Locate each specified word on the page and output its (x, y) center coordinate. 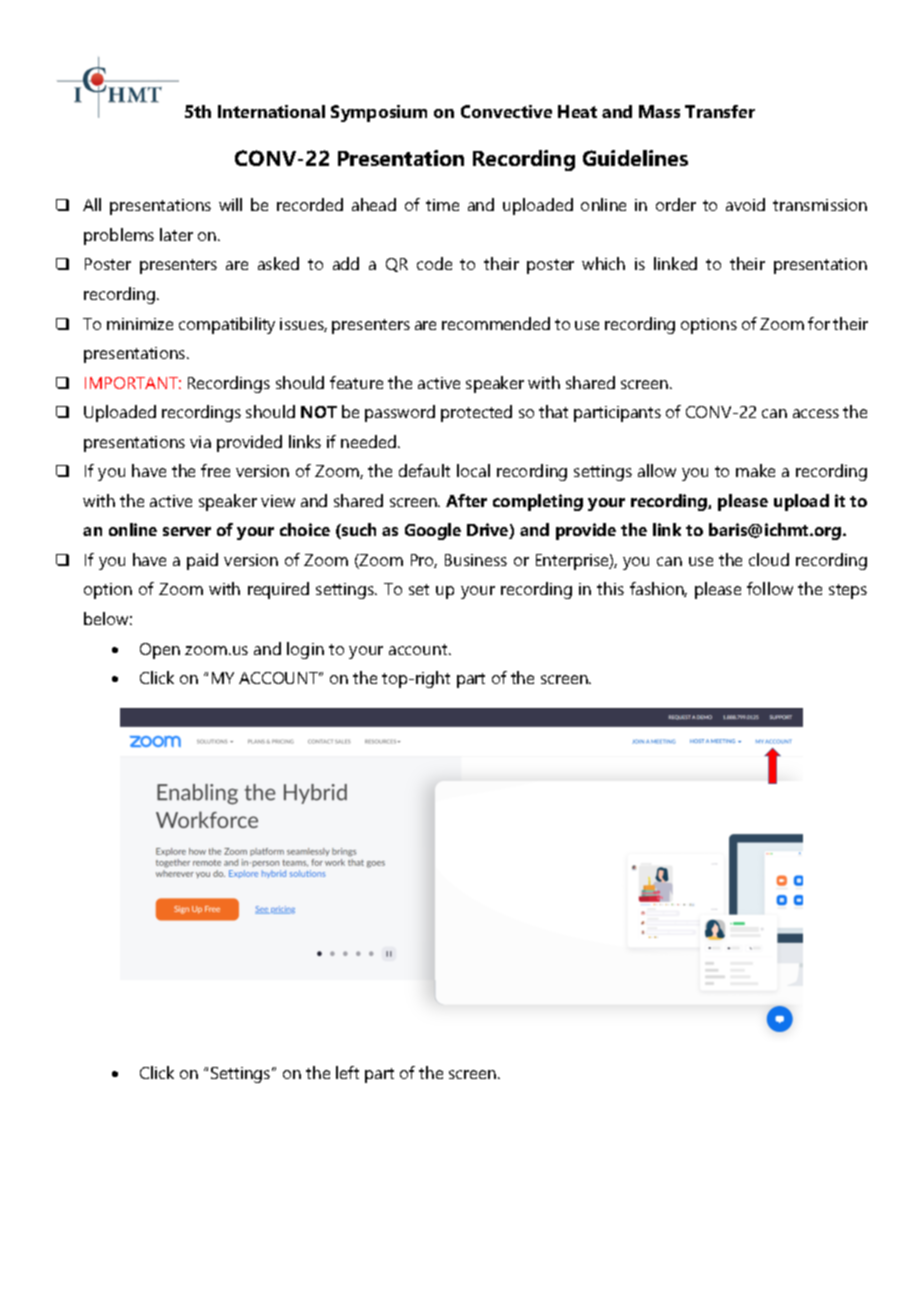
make (755, 470)
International (271, 111)
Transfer (720, 111)
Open (160, 651)
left (347, 1072)
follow (770, 588)
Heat (577, 111)
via (200, 442)
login (305, 650)
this (610, 588)
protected (476, 413)
